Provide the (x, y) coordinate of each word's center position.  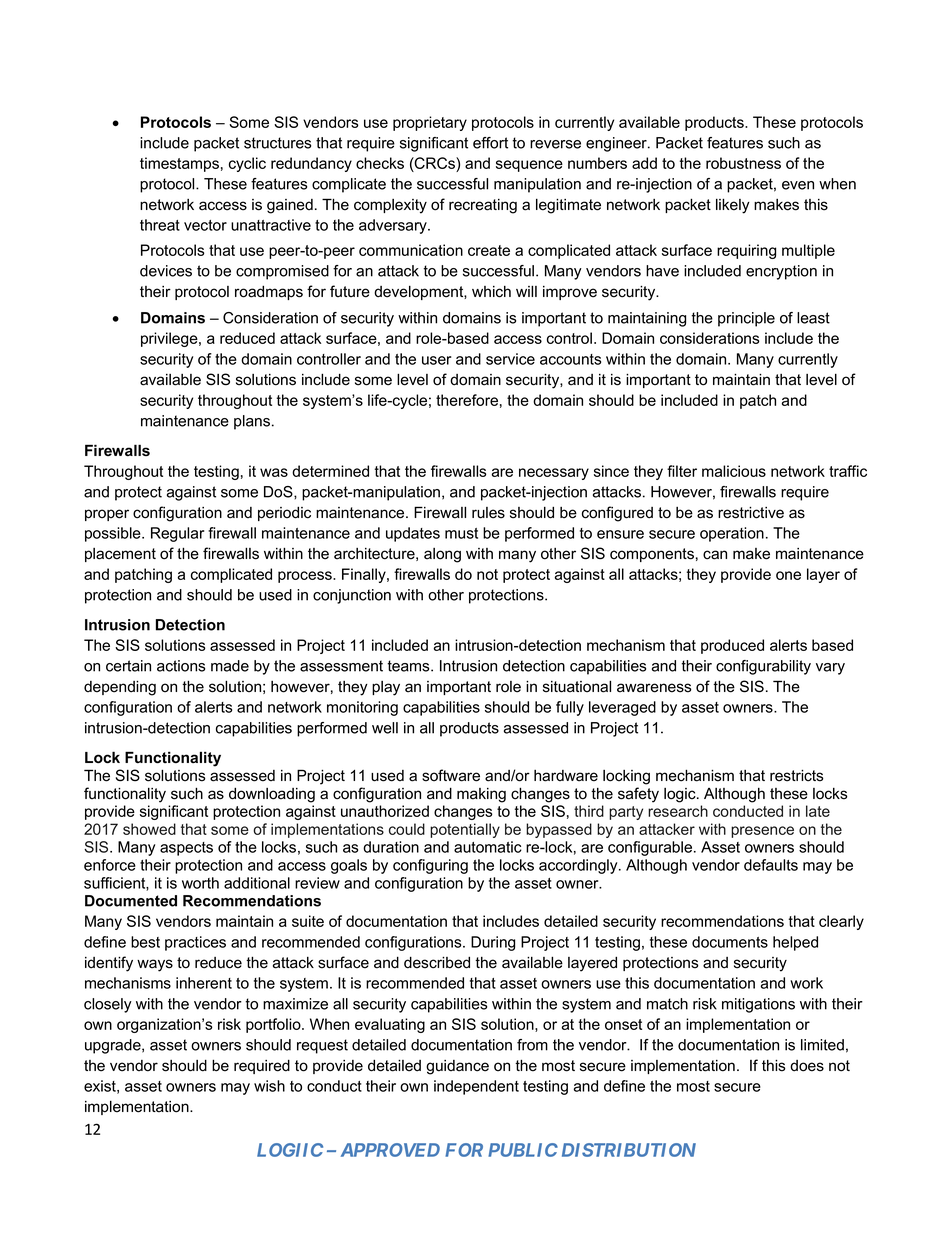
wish (269, 1086)
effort (490, 143)
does (807, 1066)
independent (476, 1087)
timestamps (179, 164)
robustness (743, 163)
